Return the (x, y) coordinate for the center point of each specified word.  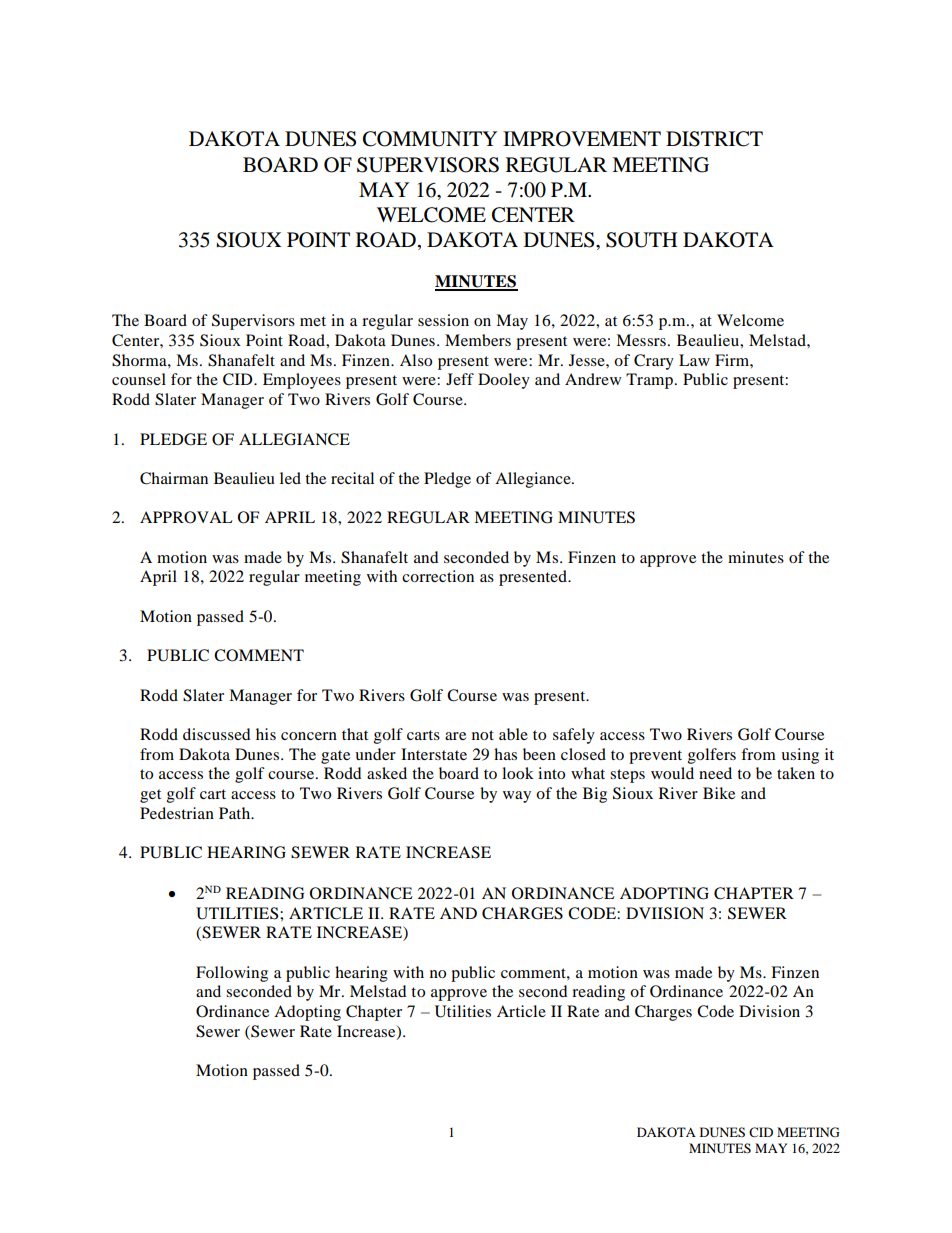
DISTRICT (714, 139)
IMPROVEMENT (582, 139)
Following (232, 974)
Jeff (460, 379)
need (715, 773)
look (518, 773)
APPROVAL (186, 517)
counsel (139, 379)
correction (438, 576)
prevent (655, 757)
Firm (733, 360)
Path (236, 813)
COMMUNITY (430, 139)
